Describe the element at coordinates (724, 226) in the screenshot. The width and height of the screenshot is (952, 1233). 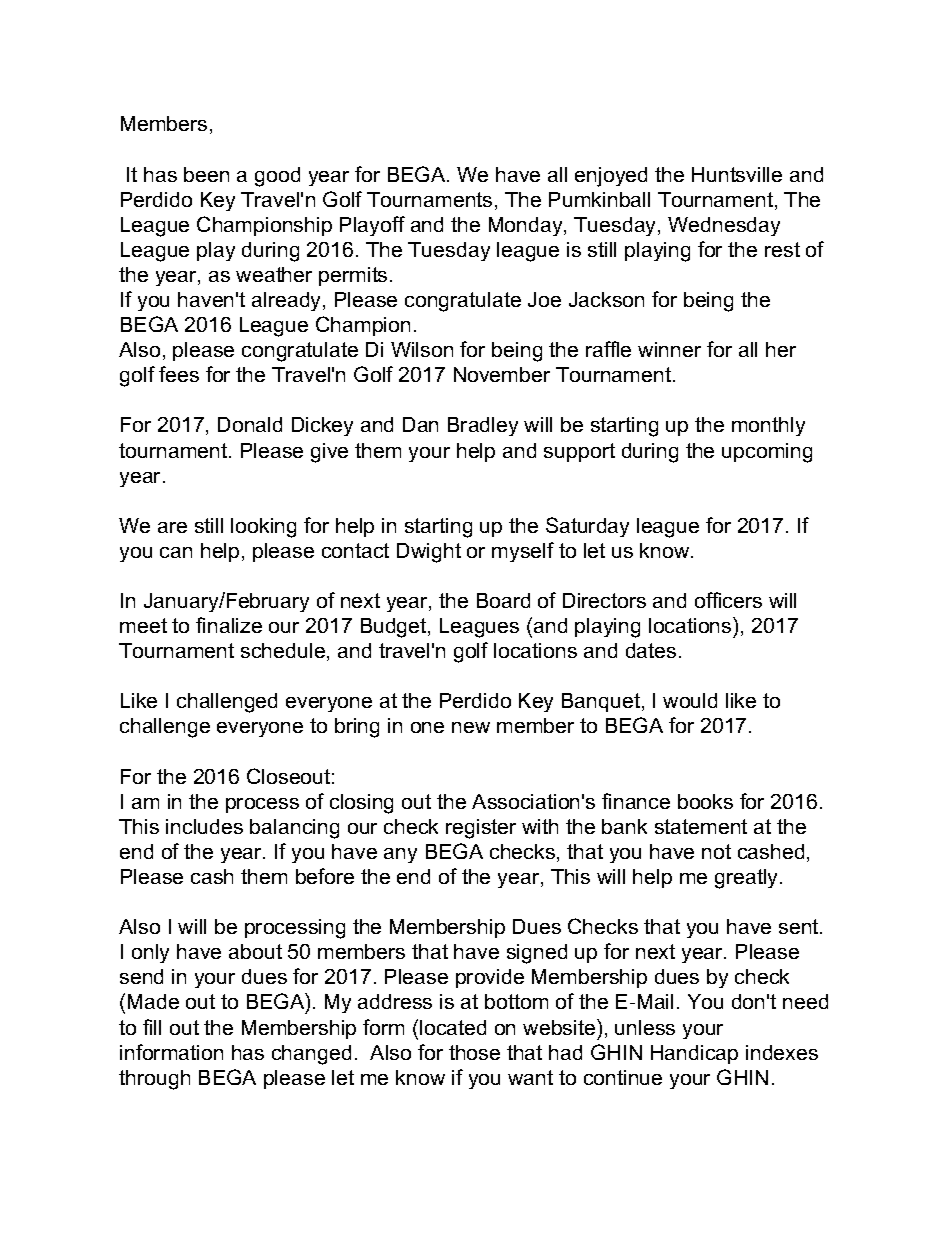
I see `Wednesday` at that location.
